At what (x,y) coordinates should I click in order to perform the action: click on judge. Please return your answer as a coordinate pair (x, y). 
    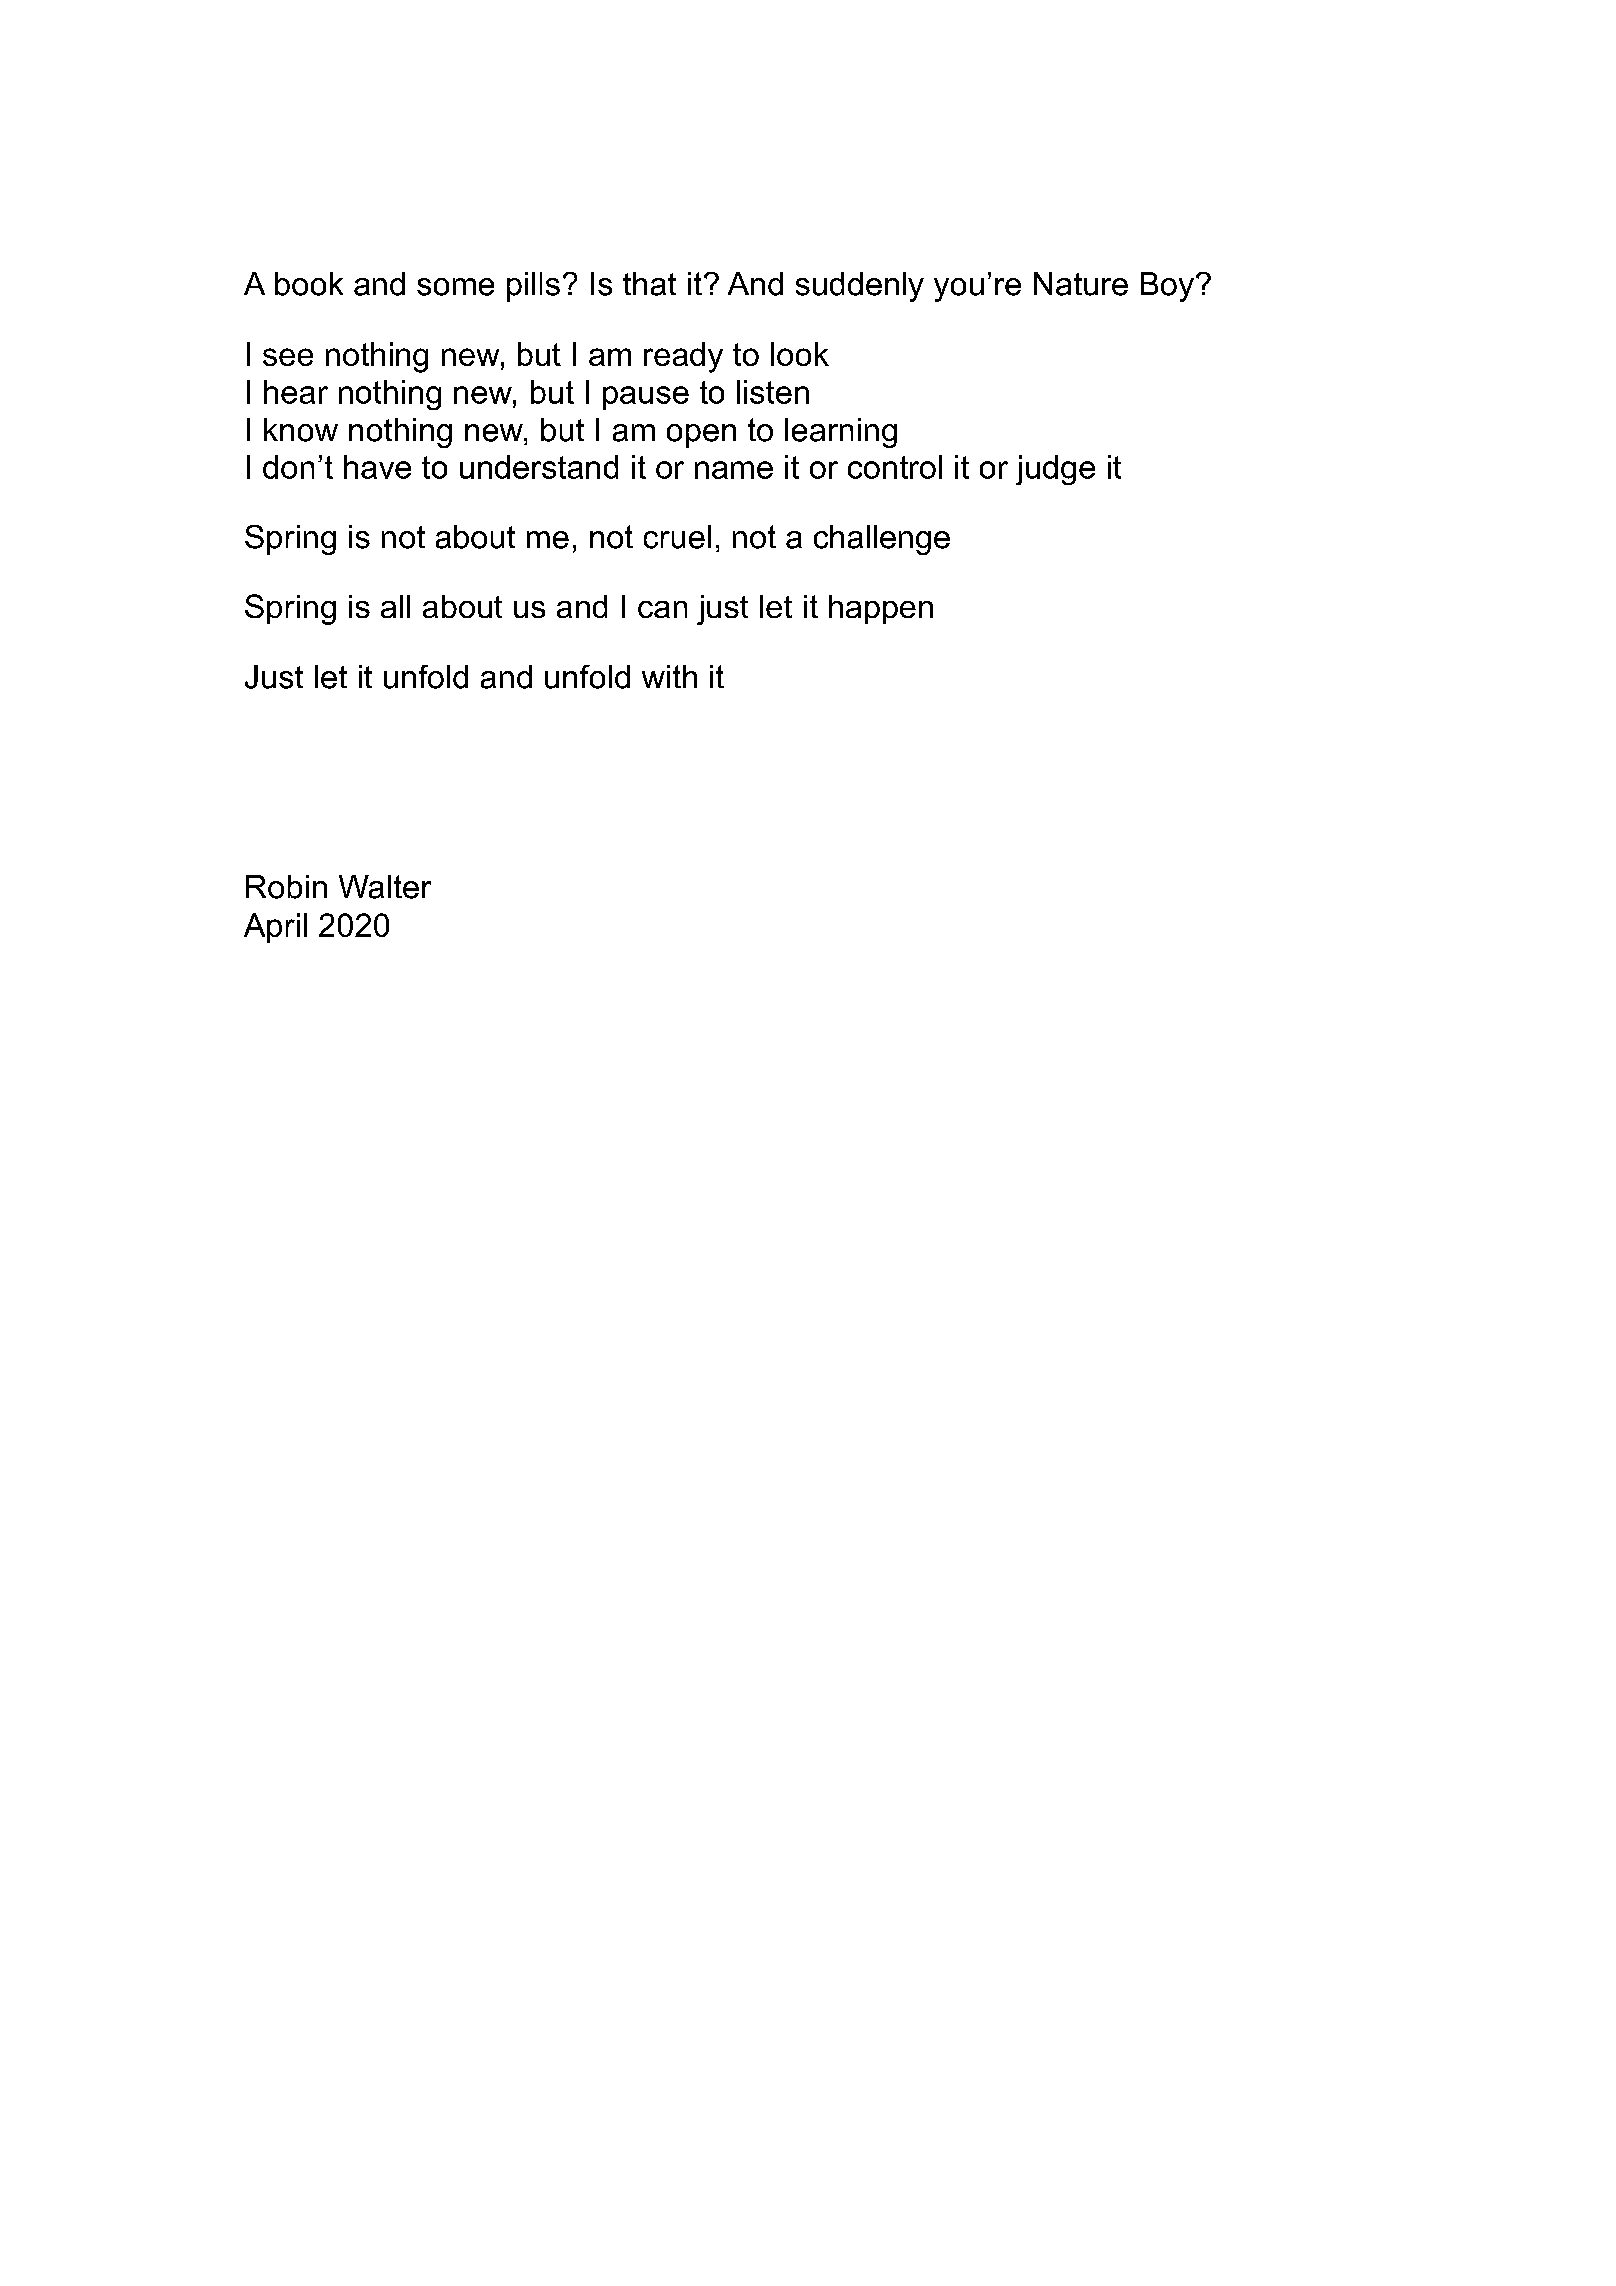
    Looking at the image, I should click on (1055, 470).
